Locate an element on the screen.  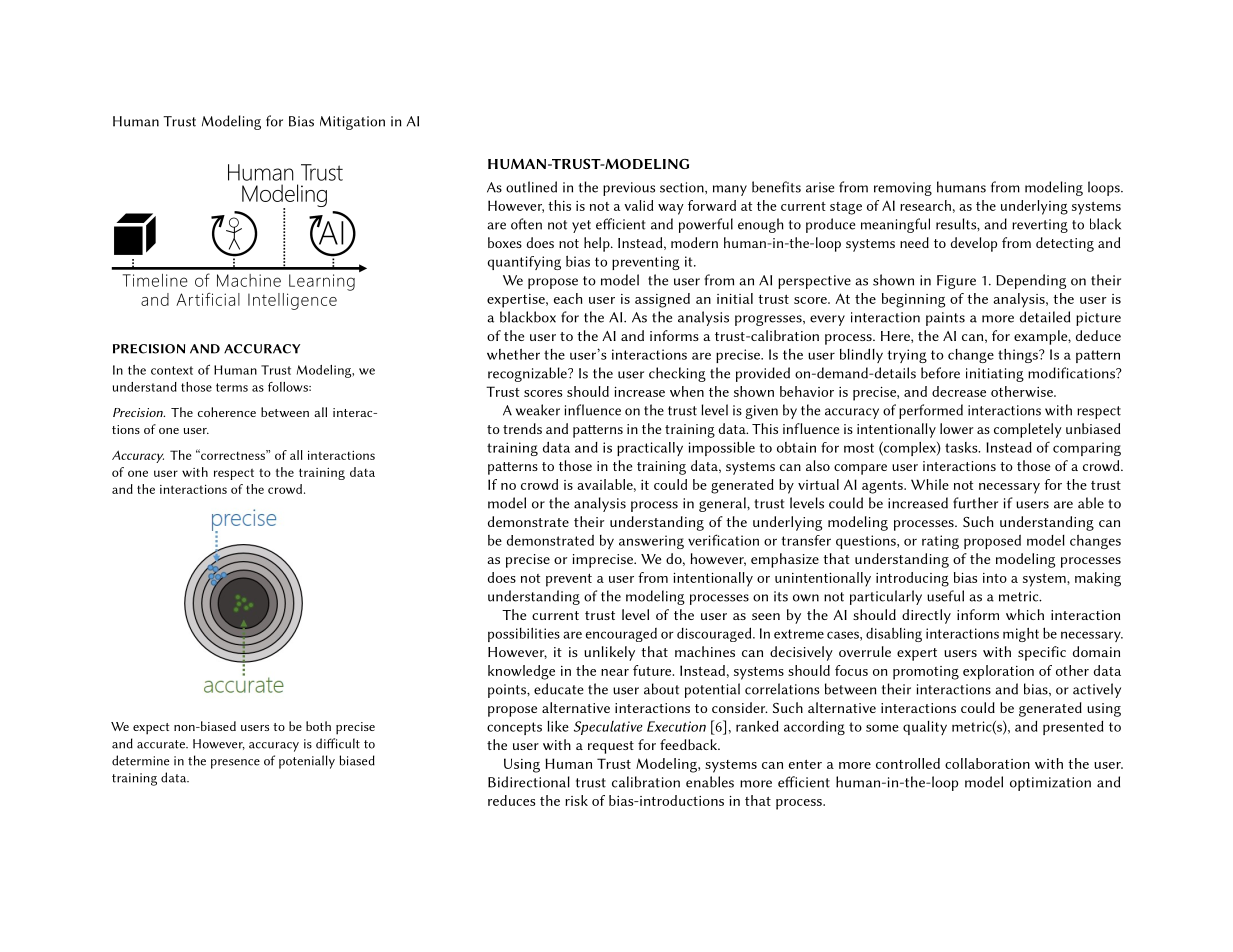
encouraged is located at coordinates (621, 635).
